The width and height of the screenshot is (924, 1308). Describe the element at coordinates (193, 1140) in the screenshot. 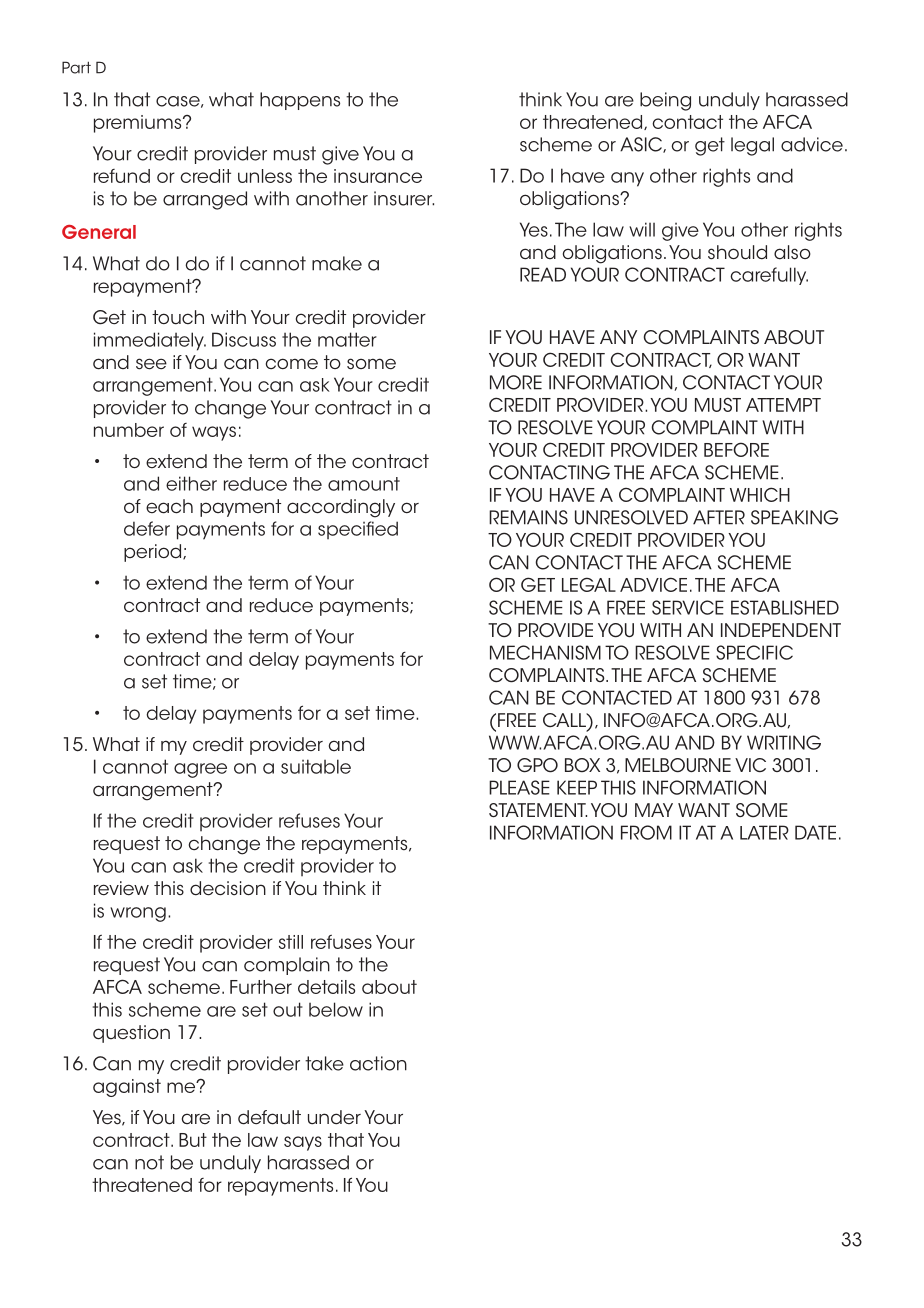

I see `But` at that location.
